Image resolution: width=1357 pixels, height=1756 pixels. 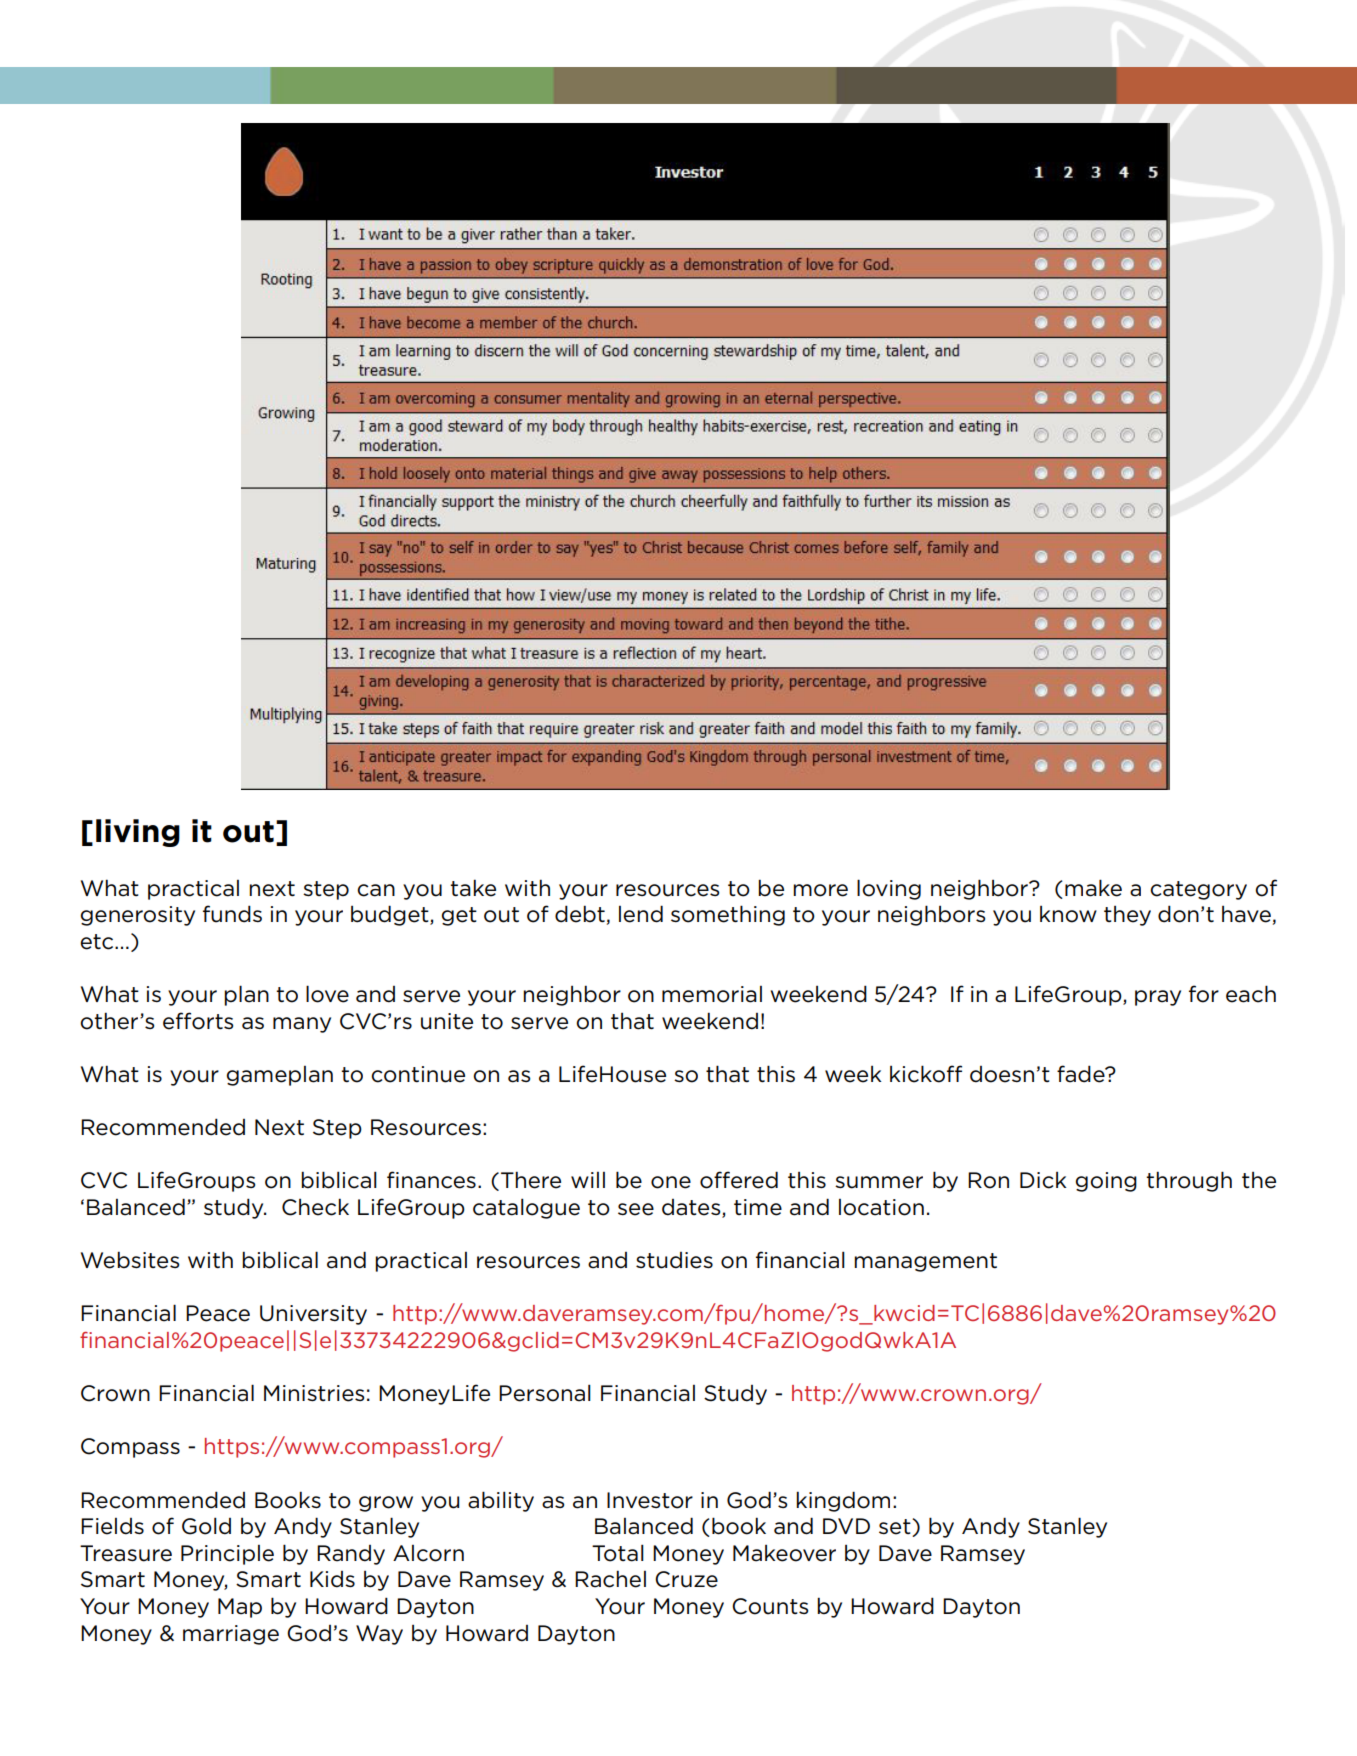 I want to click on category, so click(x=1198, y=890).
